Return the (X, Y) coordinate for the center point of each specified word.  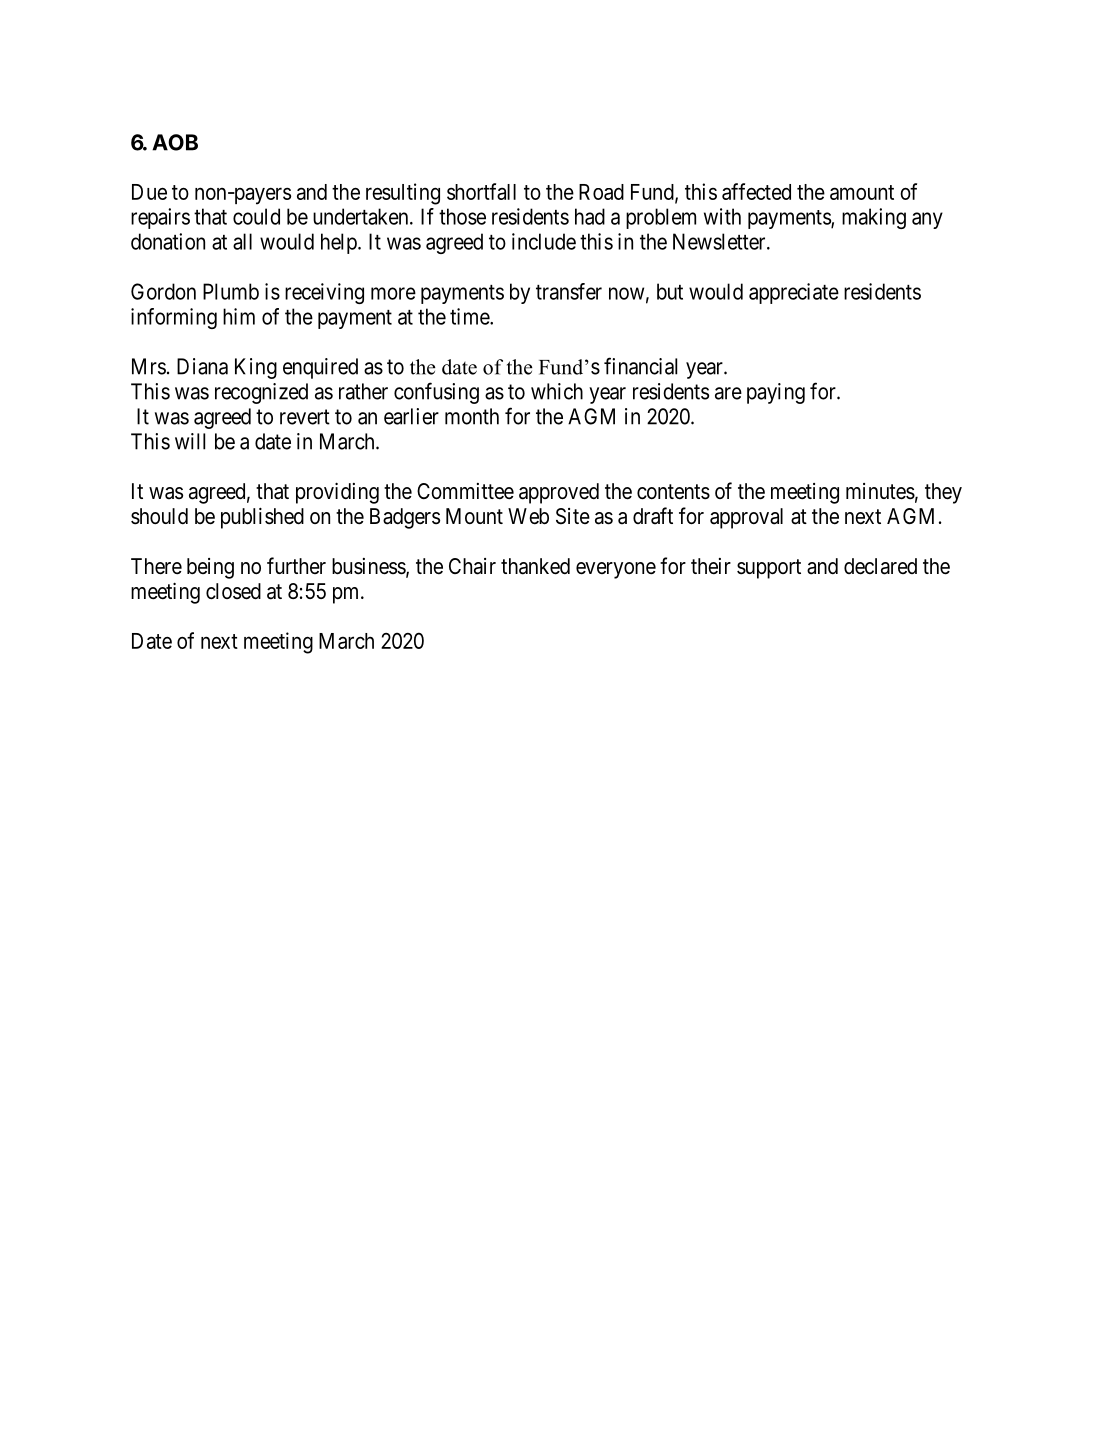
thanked (535, 566)
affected (756, 191)
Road (601, 192)
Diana (202, 366)
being (210, 568)
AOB (175, 142)
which (557, 391)
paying (776, 393)
